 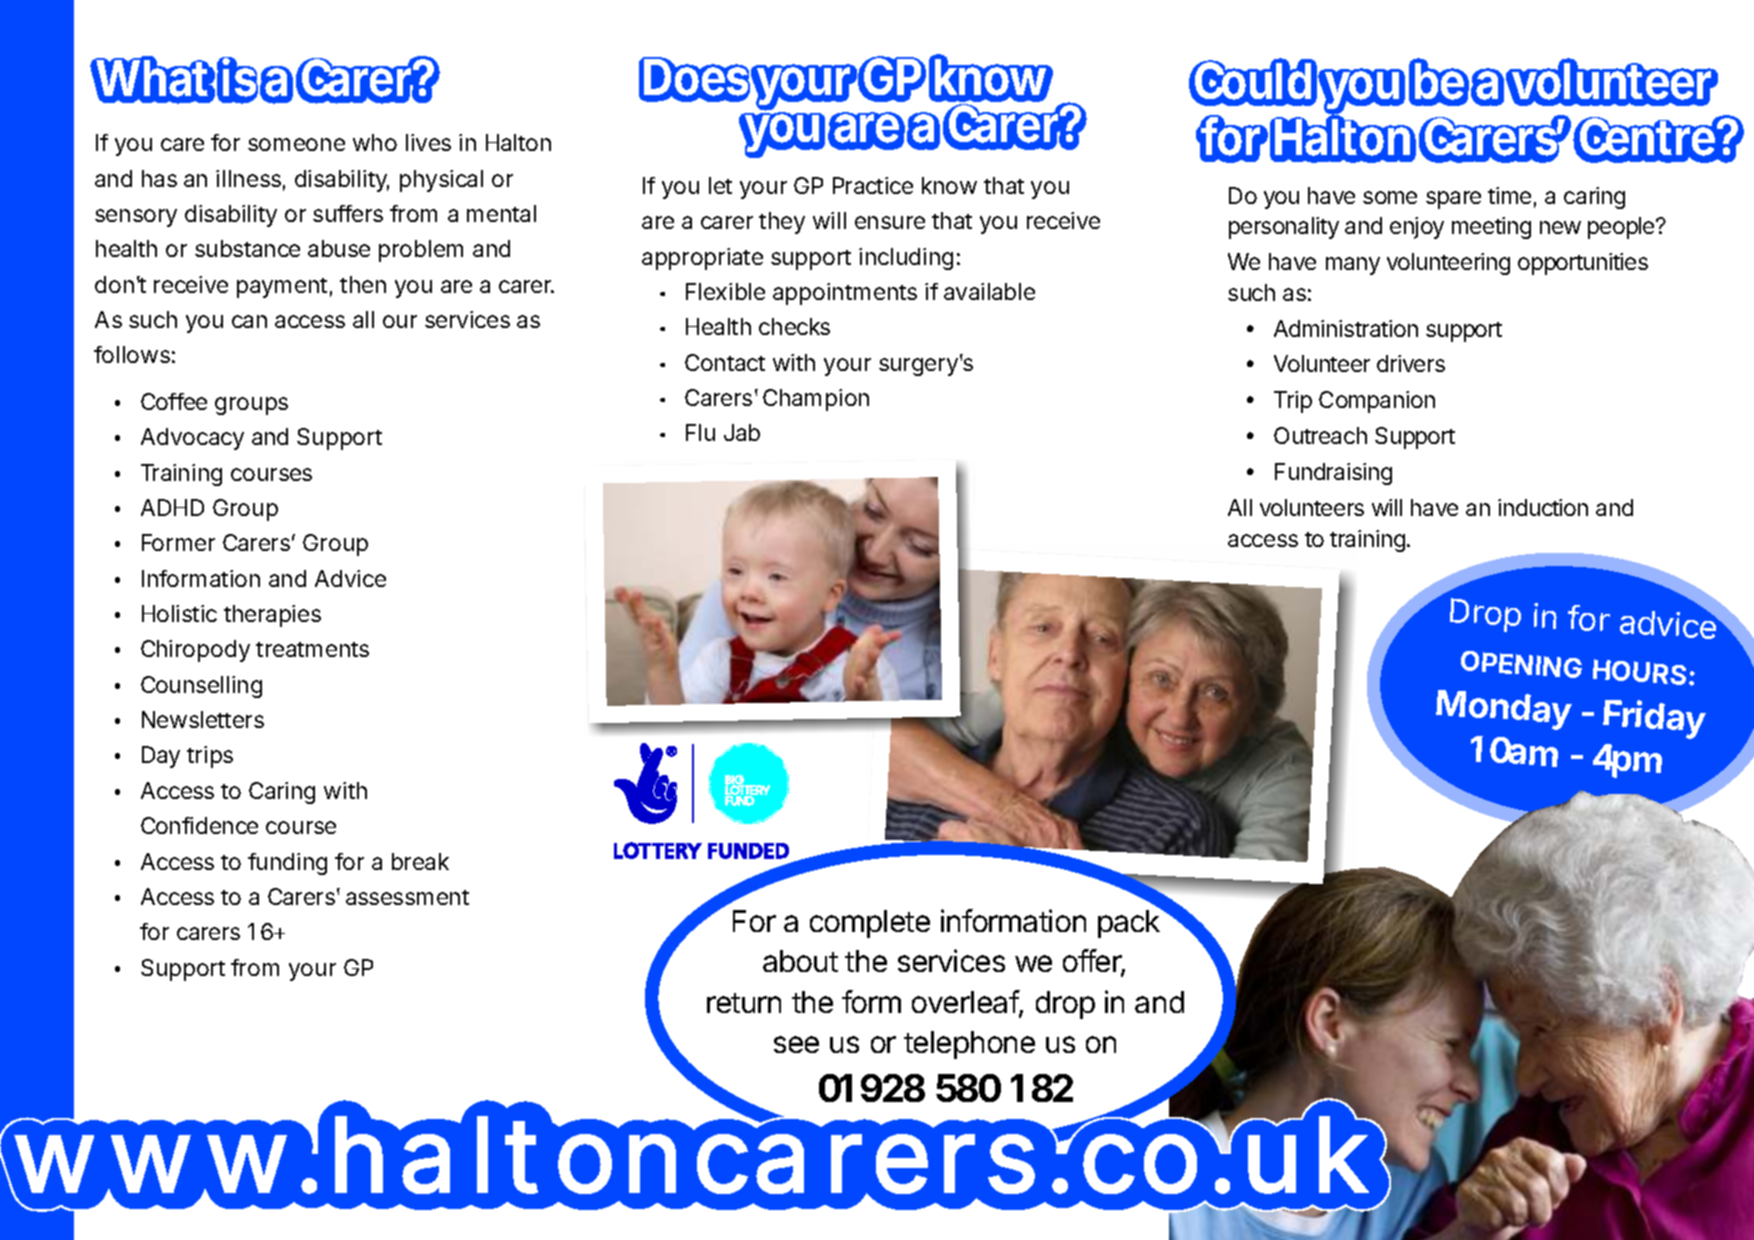 What do you see at coordinates (272, 616) in the page?
I see `therapies` at bounding box center [272, 616].
